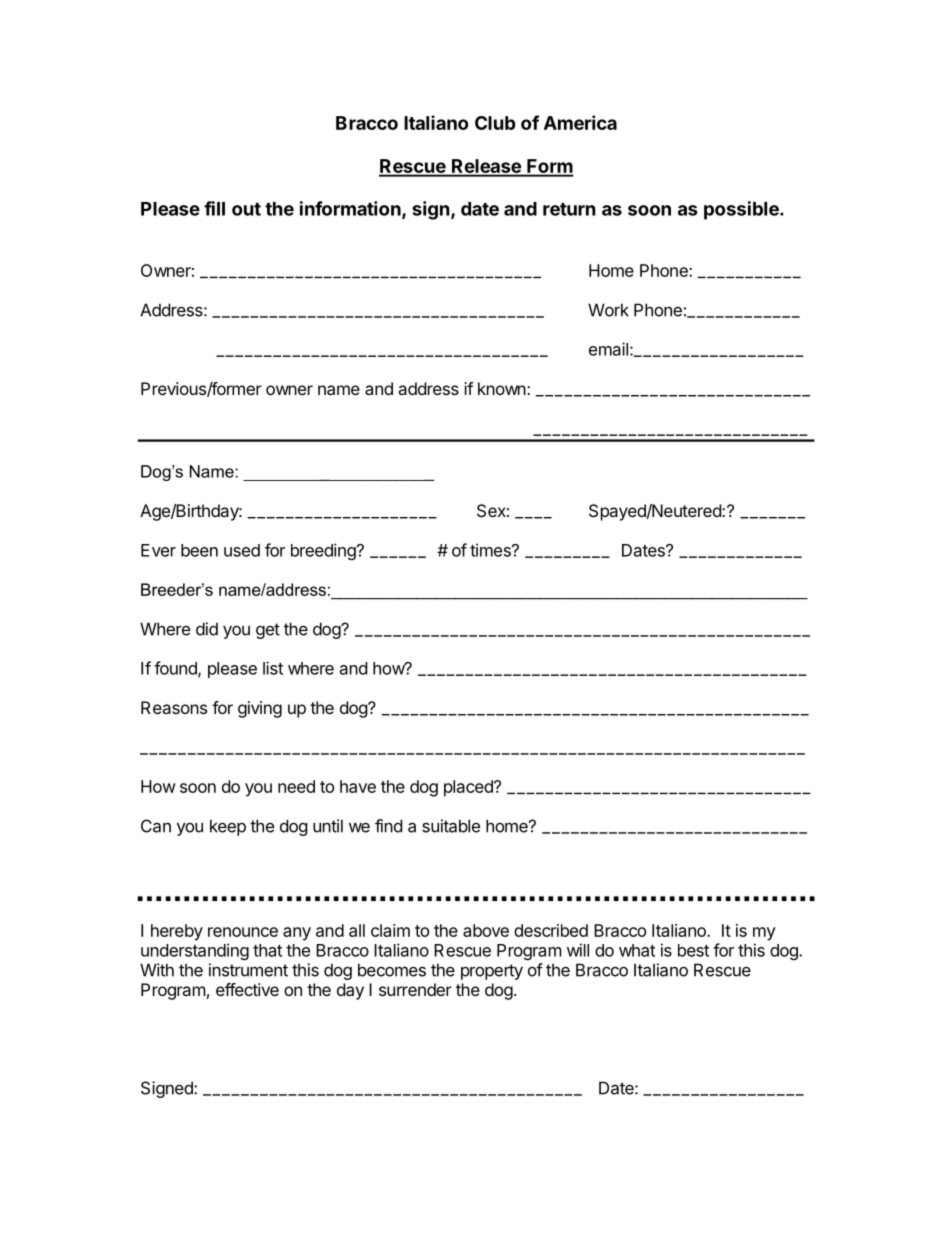 This page has height=1233, width=952. What do you see at coordinates (242, 550) in the page?
I see `used` at bounding box center [242, 550].
